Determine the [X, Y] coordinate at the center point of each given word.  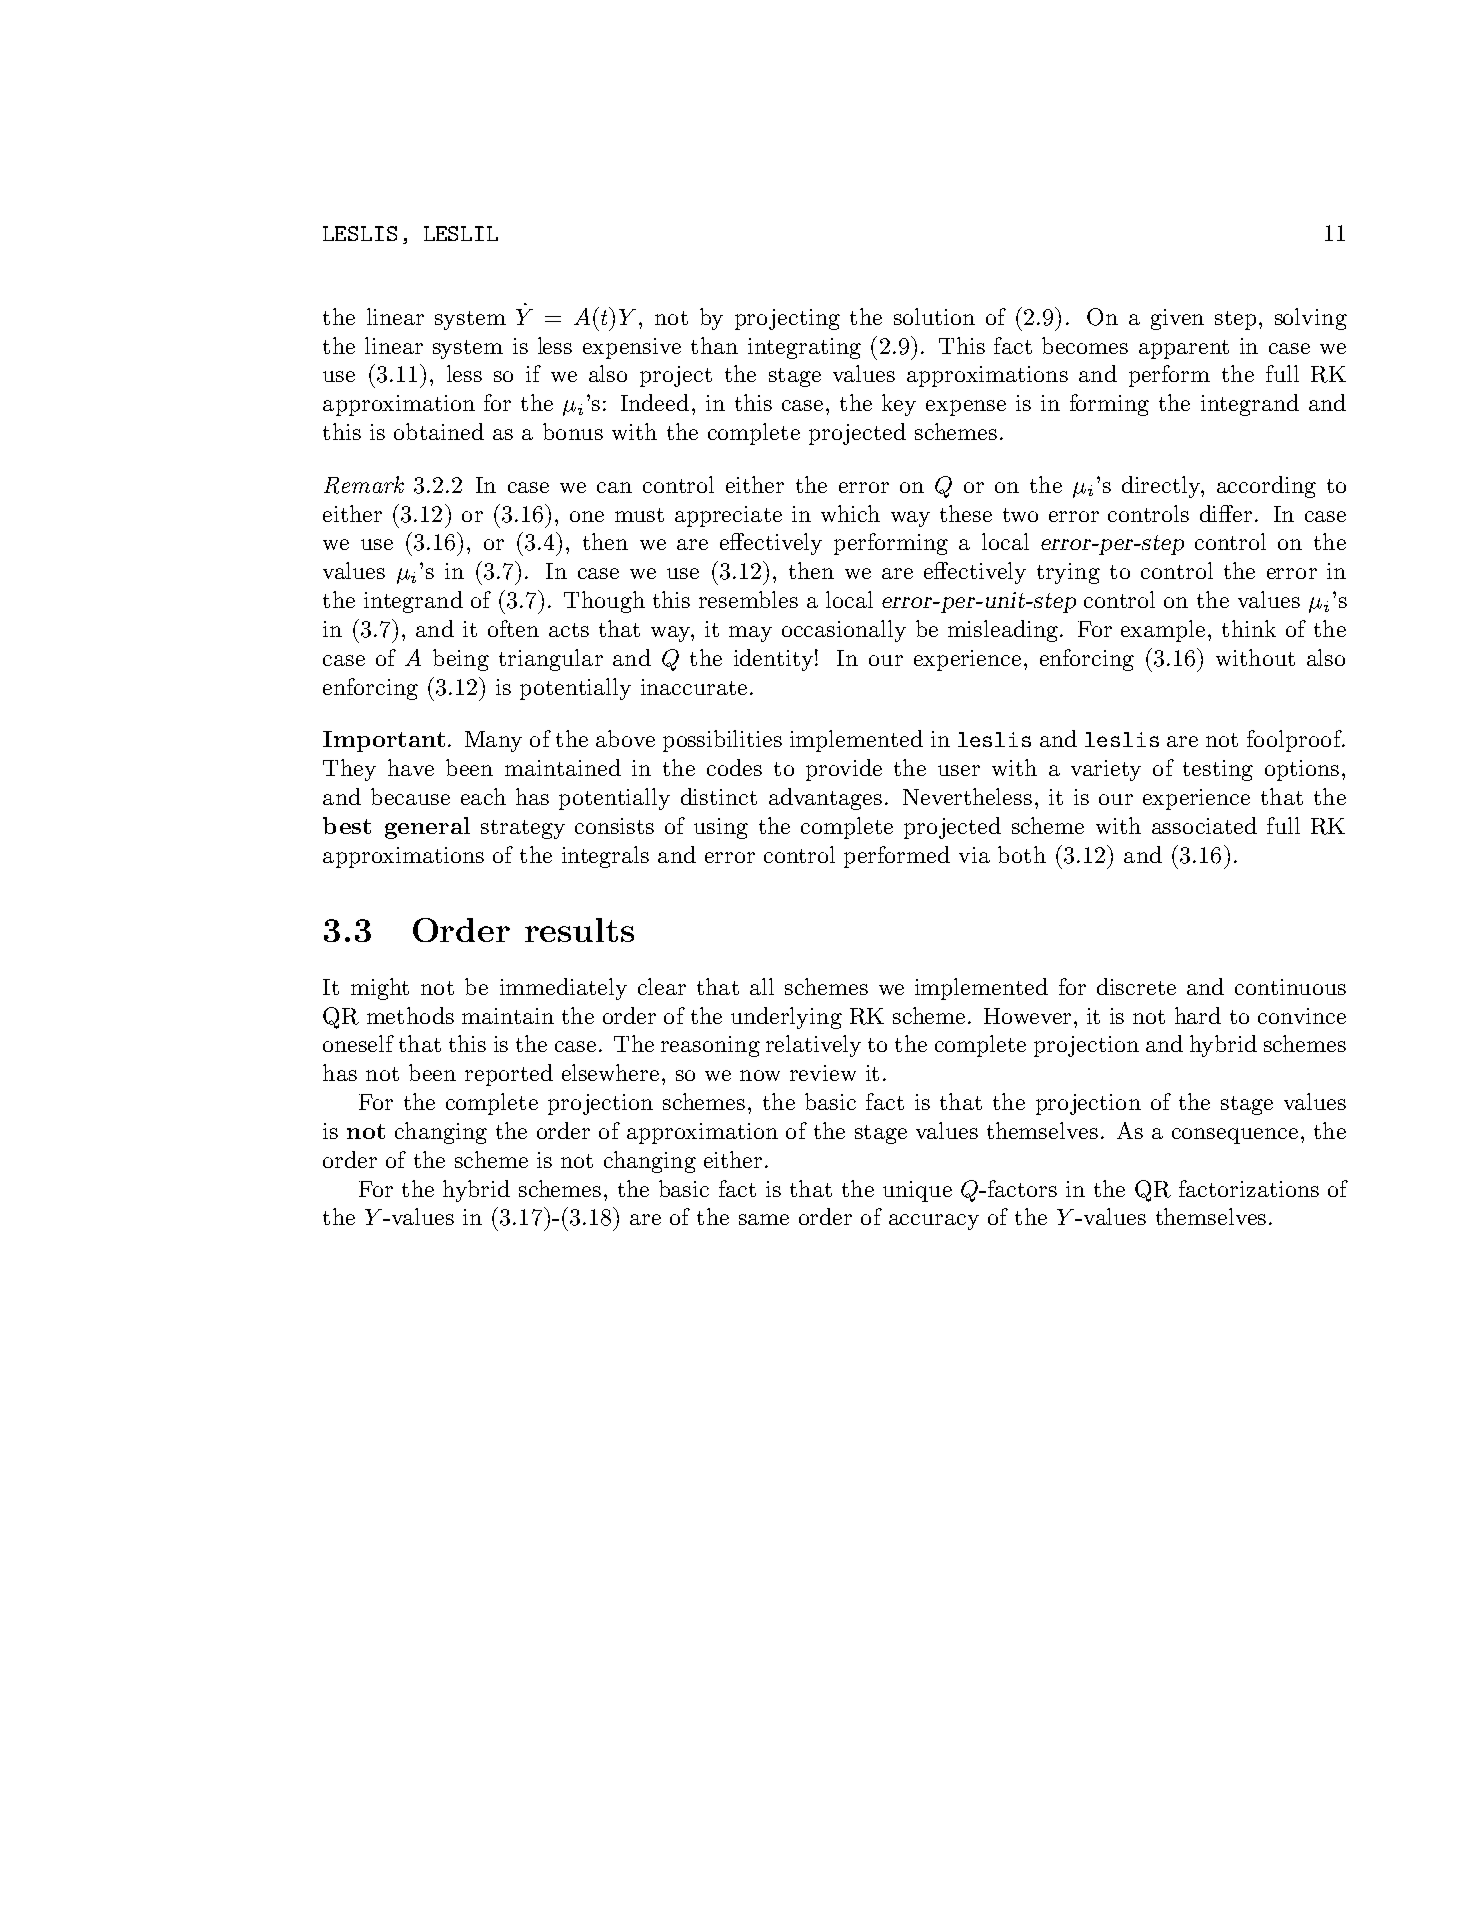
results [579, 930]
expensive [632, 348]
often [513, 628]
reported [509, 1075]
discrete [1136, 986]
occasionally [844, 631]
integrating [804, 348]
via [974, 855]
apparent [1184, 349]
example [1163, 631]
